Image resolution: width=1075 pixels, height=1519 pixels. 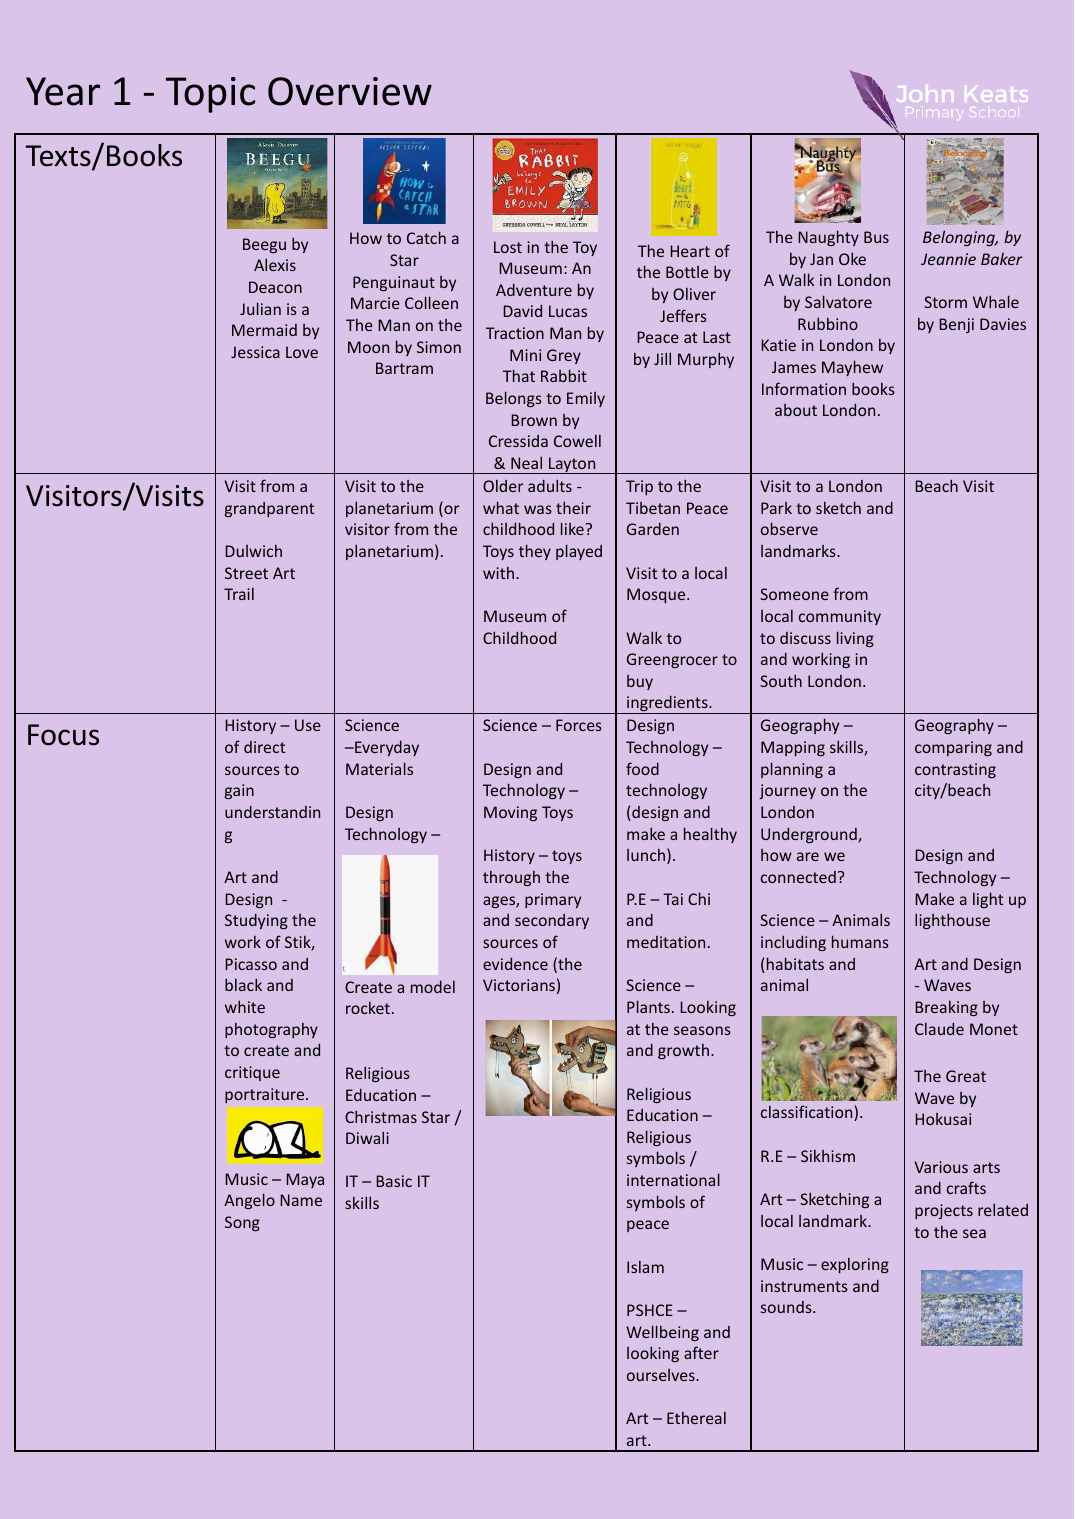 I want to click on ourselves, so click(x=662, y=1375).
